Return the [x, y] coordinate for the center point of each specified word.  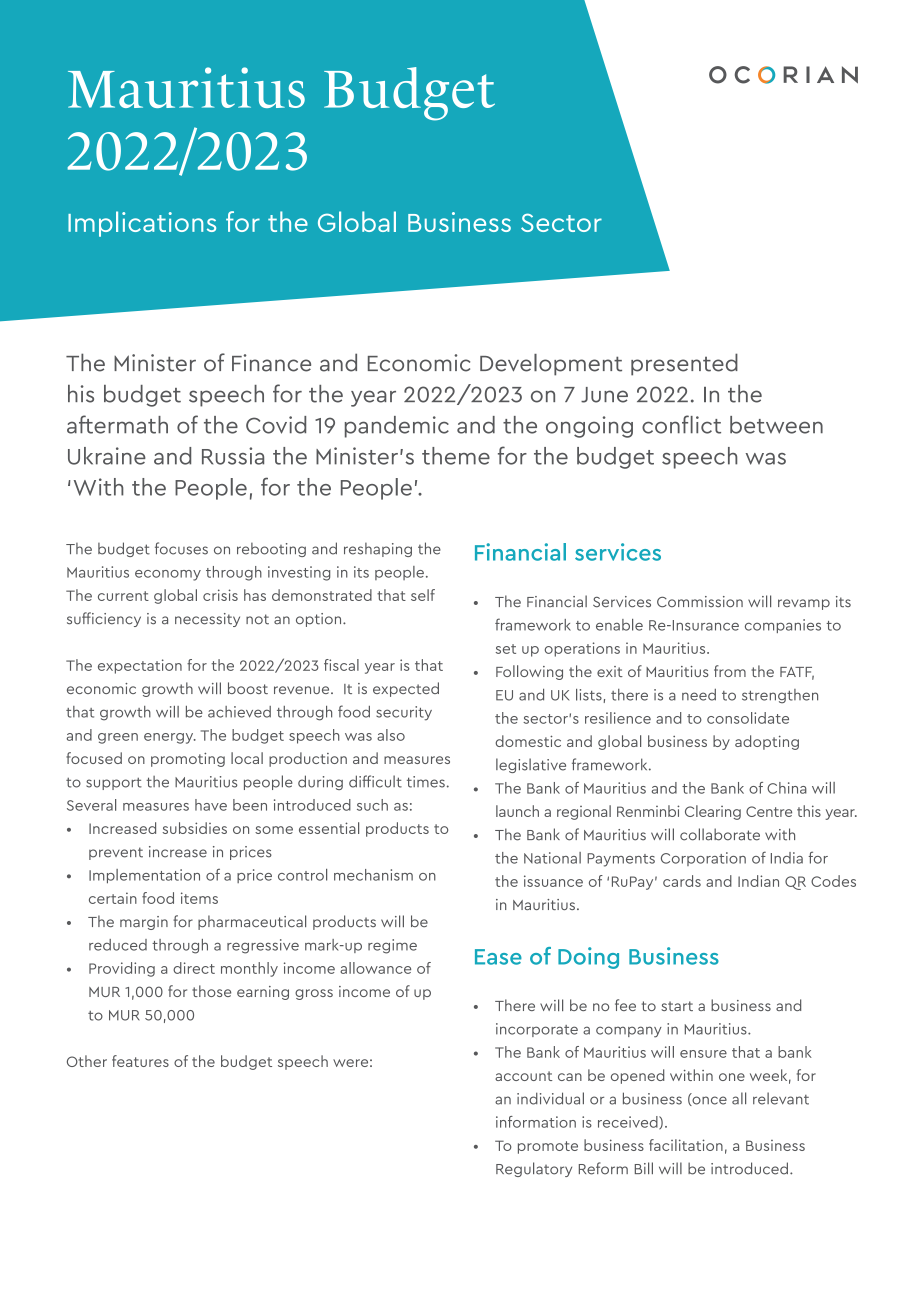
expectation [140, 666]
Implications [142, 224]
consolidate [748, 718]
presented [684, 364]
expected [406, 689]
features [140, 1061]
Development [551, 365]
